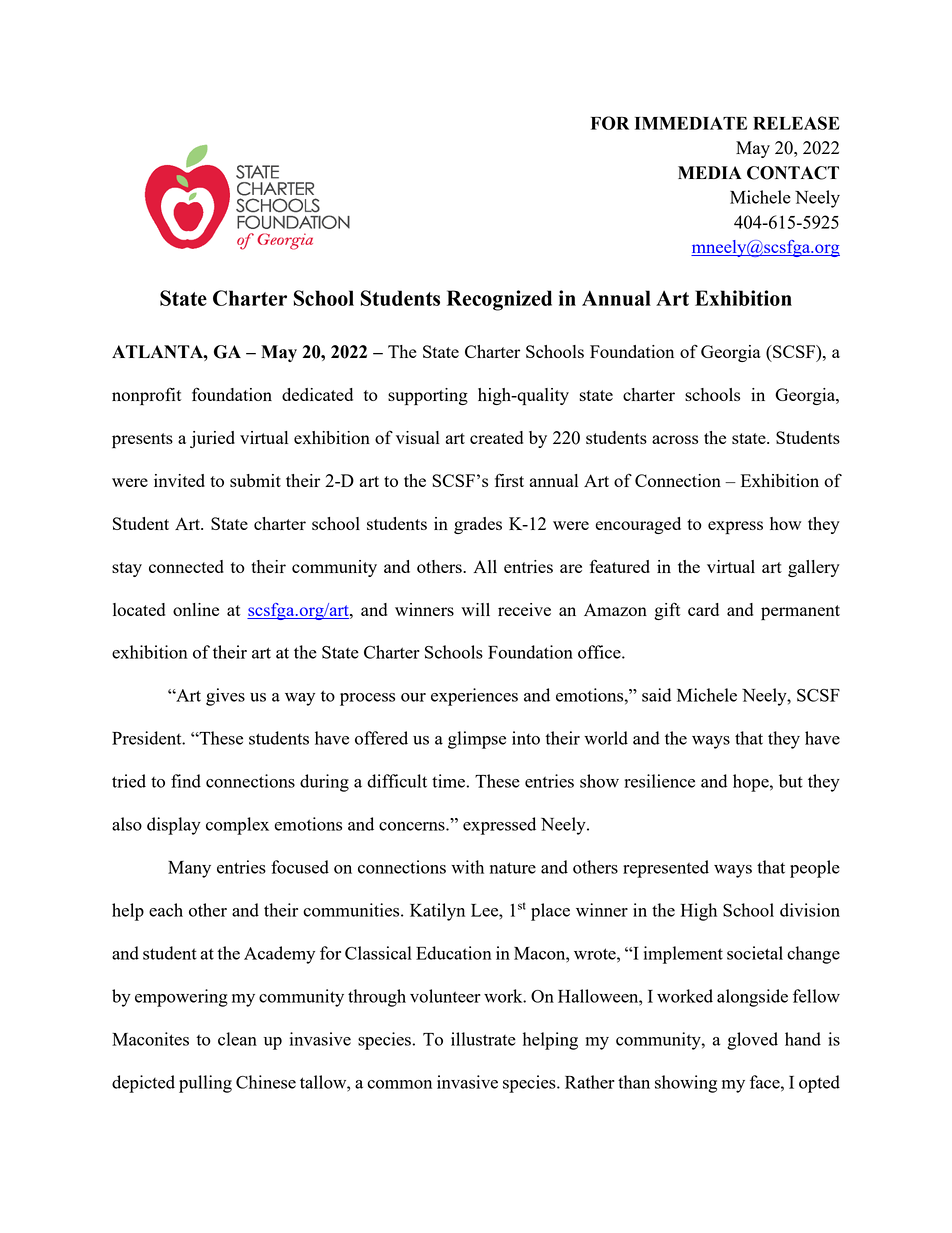  What do you see at coordinates (237, 1039) in the screenshot?
I see `clean` at bounding box center [237, 1039].
